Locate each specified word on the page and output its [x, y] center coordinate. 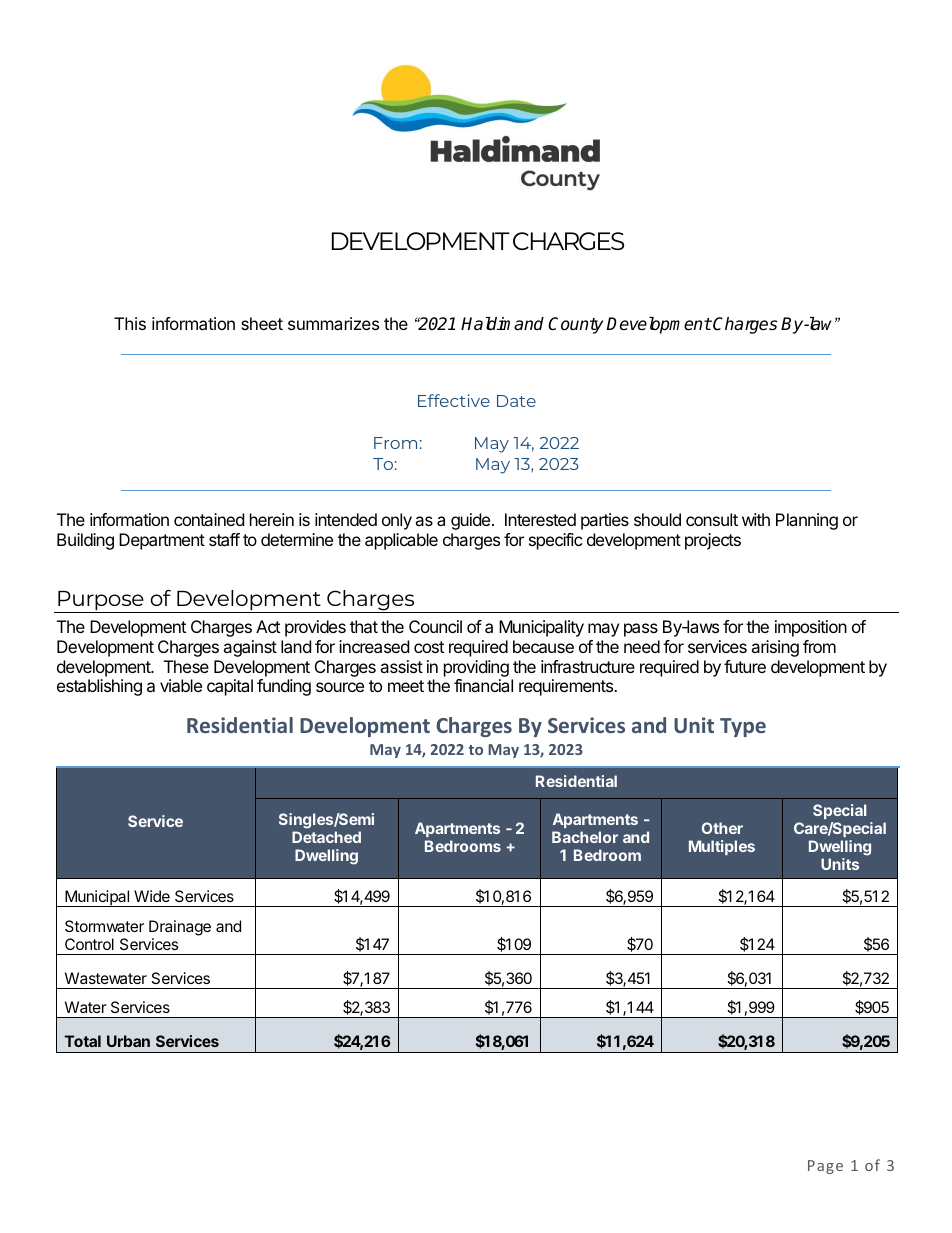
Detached [326, 837]
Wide [152, 896]
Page [825, 1167]
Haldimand [502, 324]
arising [775, 648]
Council [435, 626]
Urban [128, 1041]
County [575, 325]
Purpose [101, 602]
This [130, 323]
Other [722, 828]
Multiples [722, 847]
